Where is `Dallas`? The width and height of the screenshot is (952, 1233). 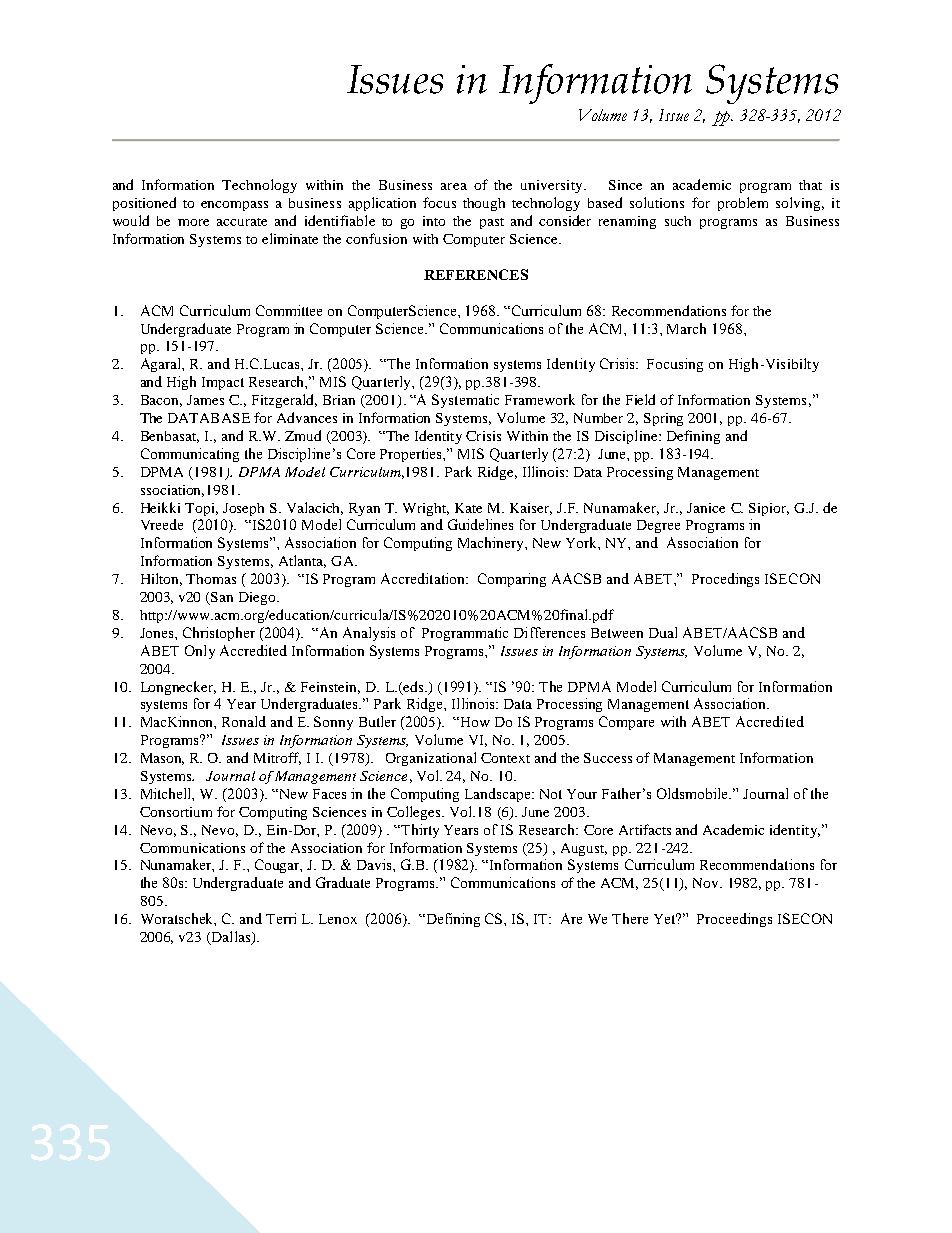
Dallas is located at coordinates (231, 938).
